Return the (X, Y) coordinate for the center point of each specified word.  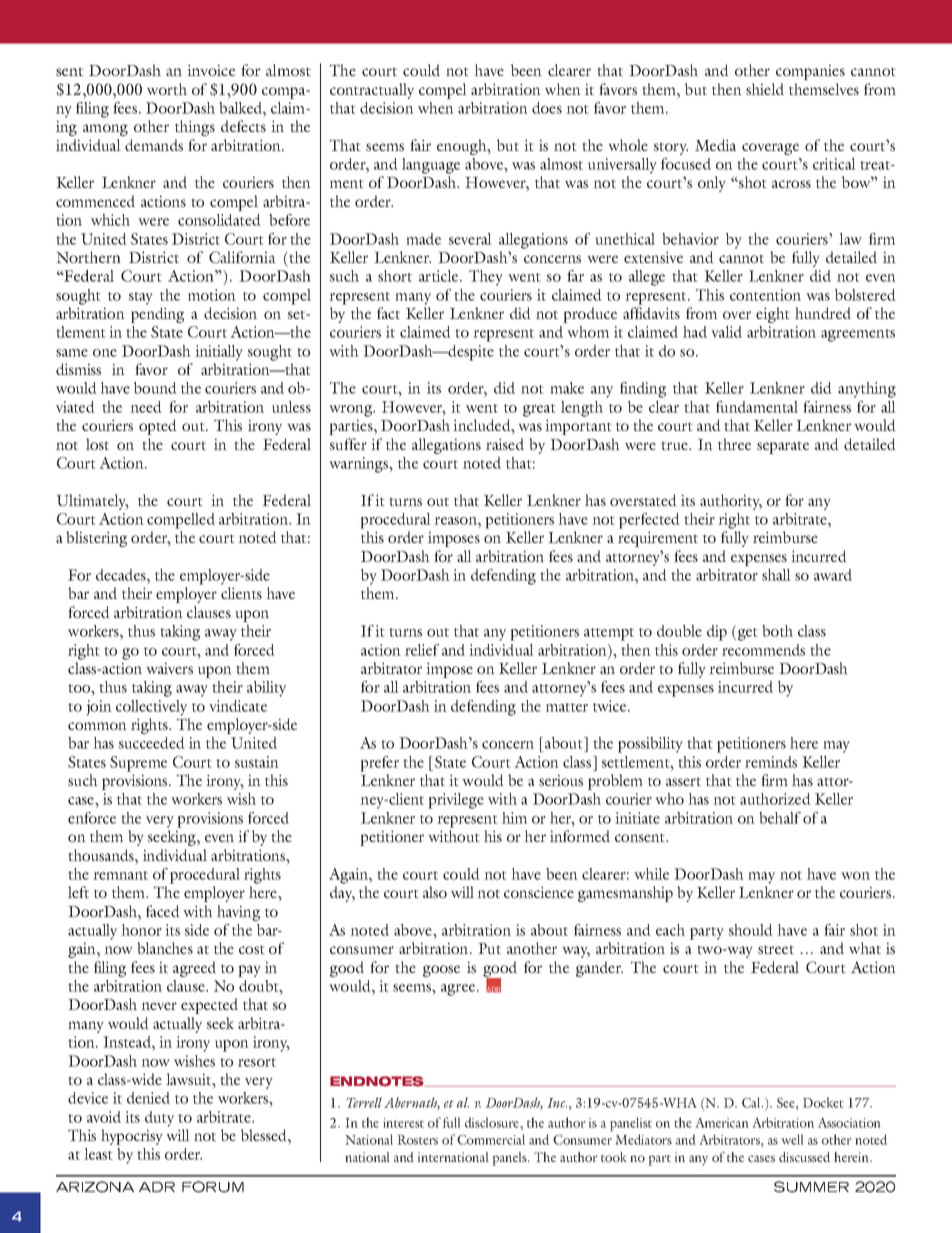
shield (765, 89)
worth (167, 89)
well (792, 1139)
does (547, 108)
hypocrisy (132, 1137)
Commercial (491, 1139)
